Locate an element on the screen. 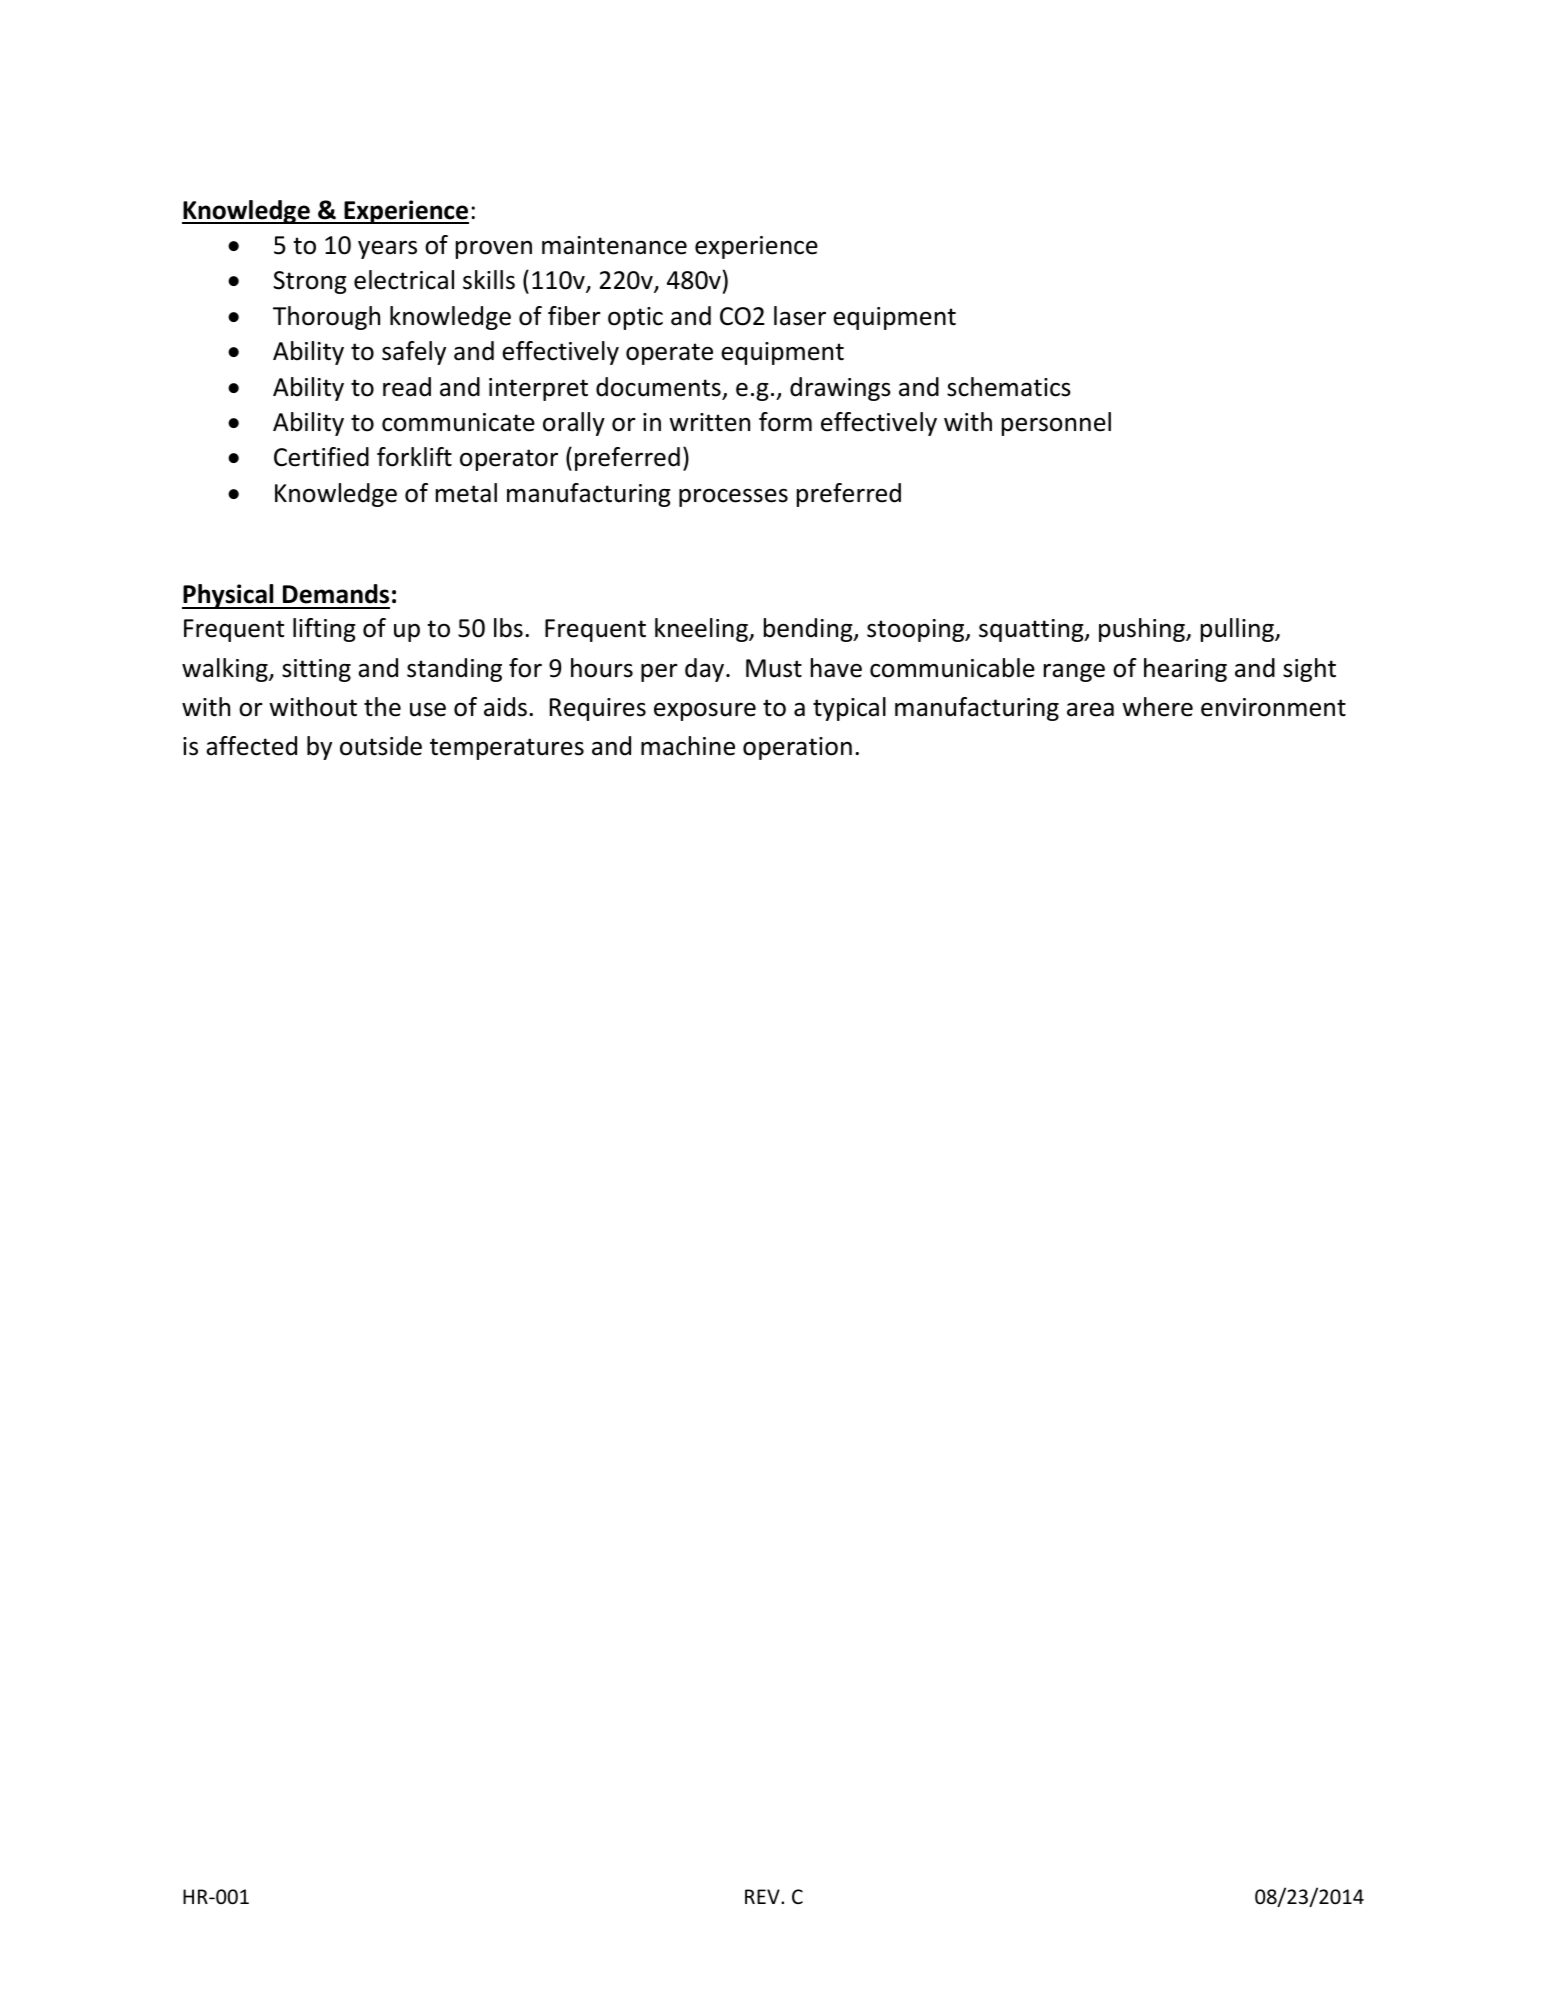 This screenshot has height=2001, width=1546. where is located at coordinates (1157, 707).
